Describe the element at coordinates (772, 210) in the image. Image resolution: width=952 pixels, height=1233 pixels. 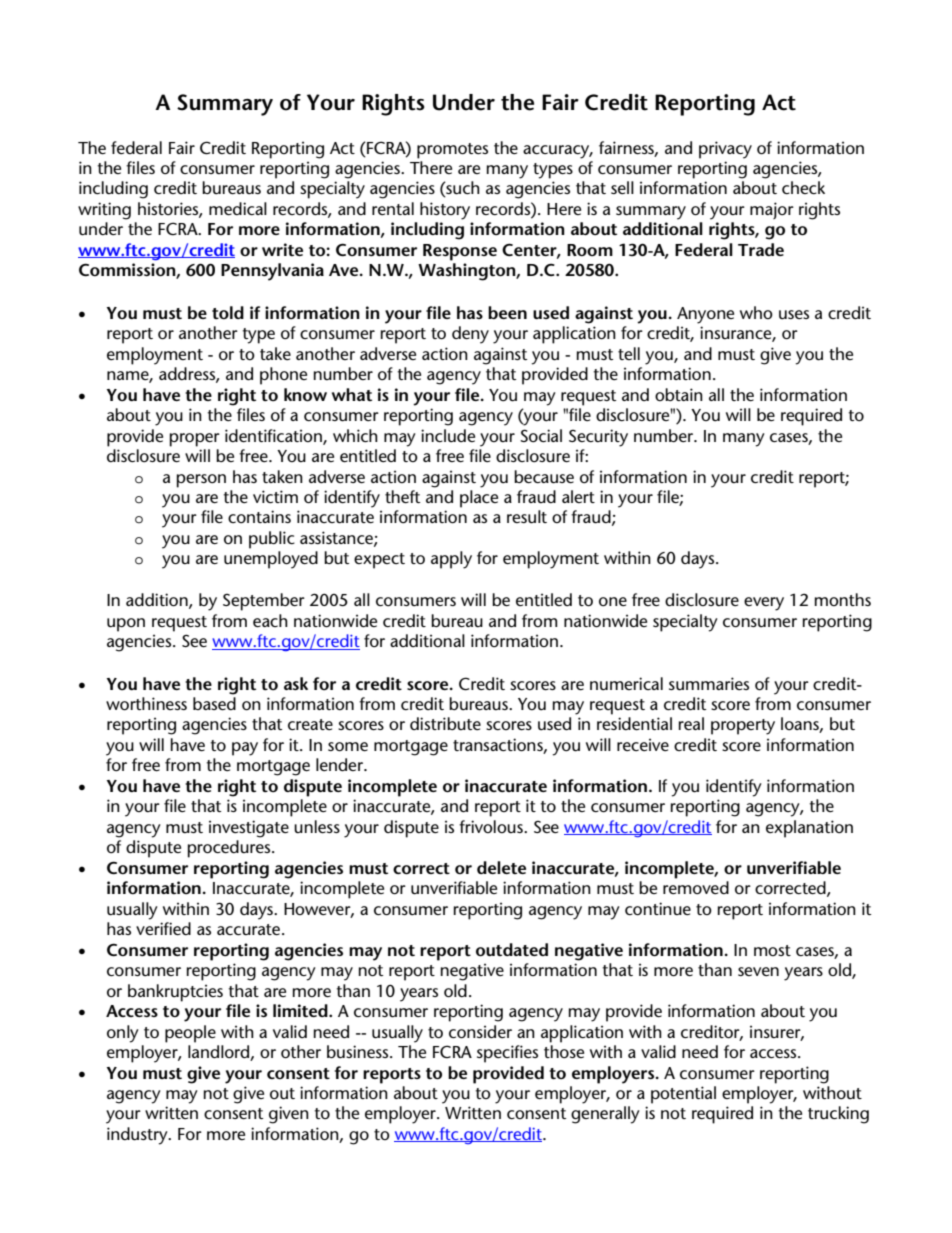
I see `major` at that location.
